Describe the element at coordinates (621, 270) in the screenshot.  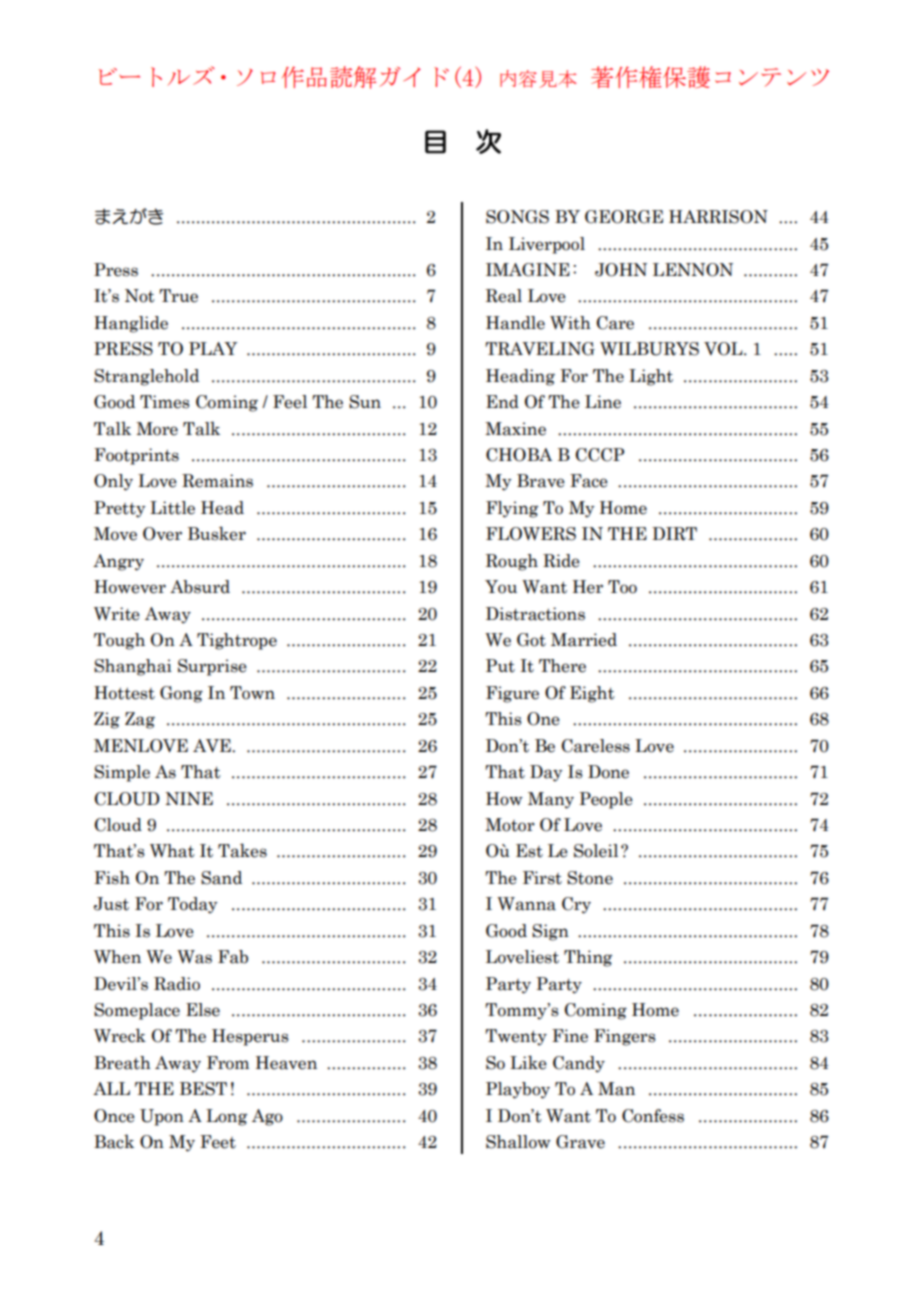
I see `JOHN` at that location.
